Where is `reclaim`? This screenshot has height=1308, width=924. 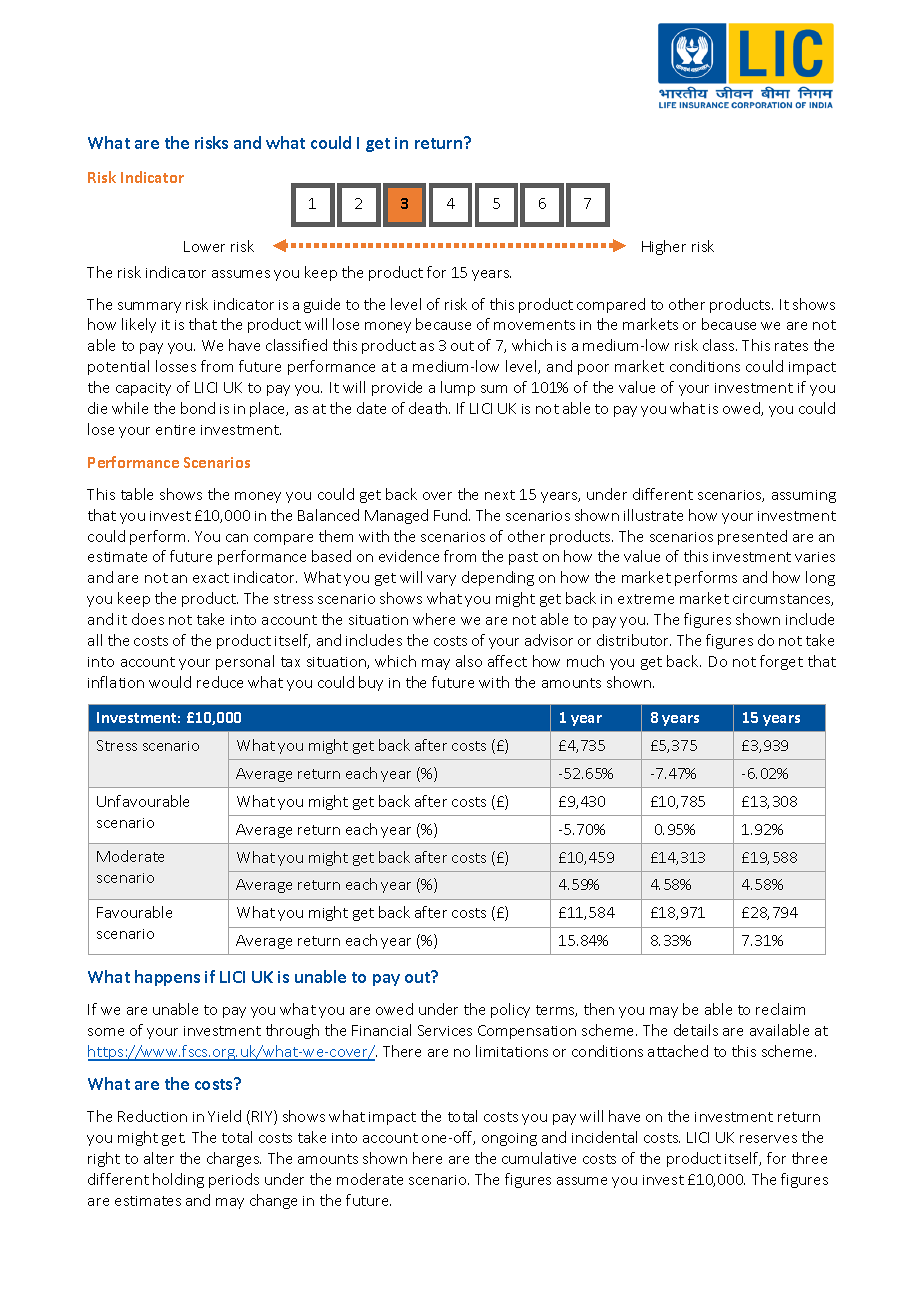
reclaim is located at coordinates (780, 1009).
